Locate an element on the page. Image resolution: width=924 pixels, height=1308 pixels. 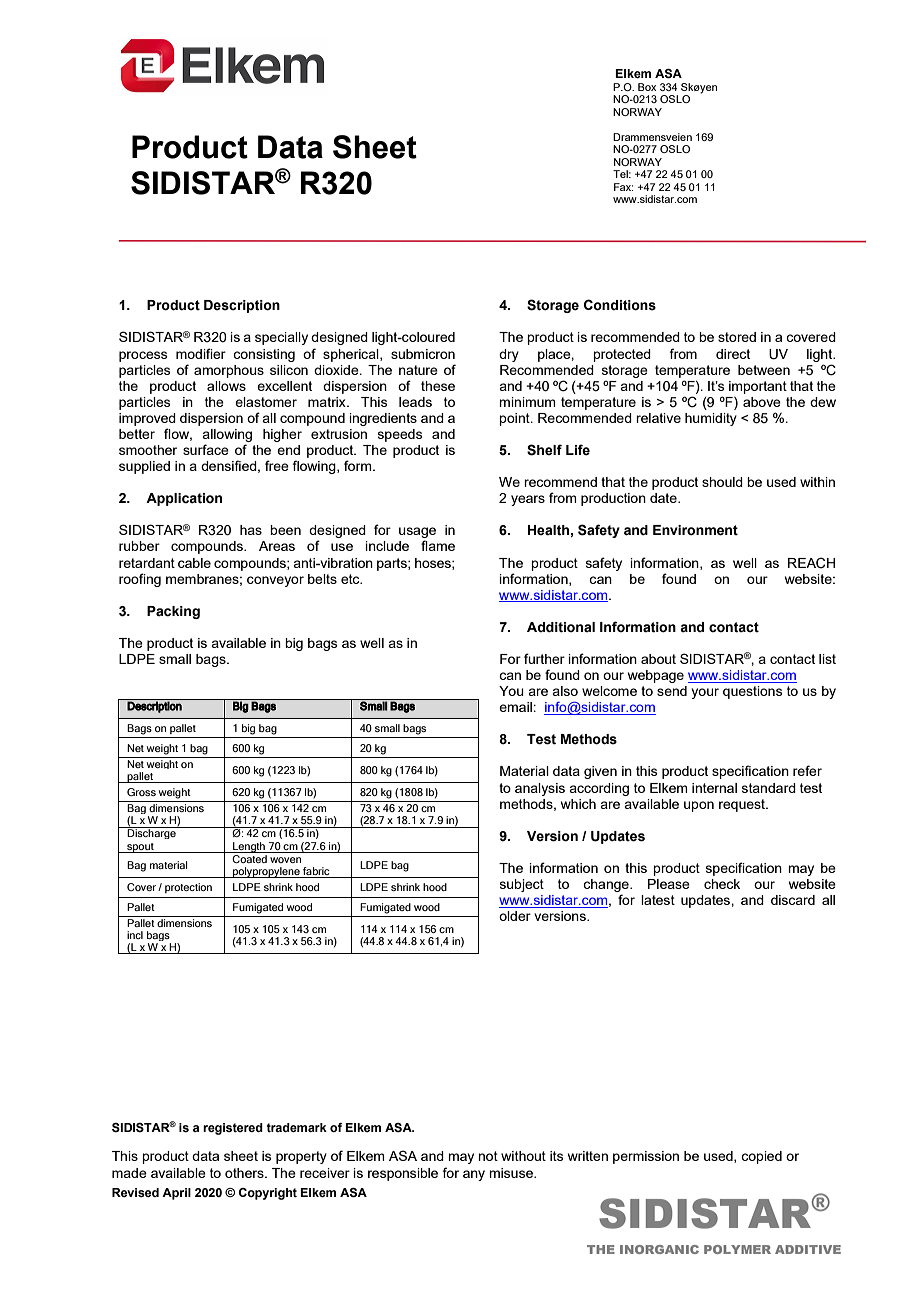
questions is located at coordinates (753, 692).
